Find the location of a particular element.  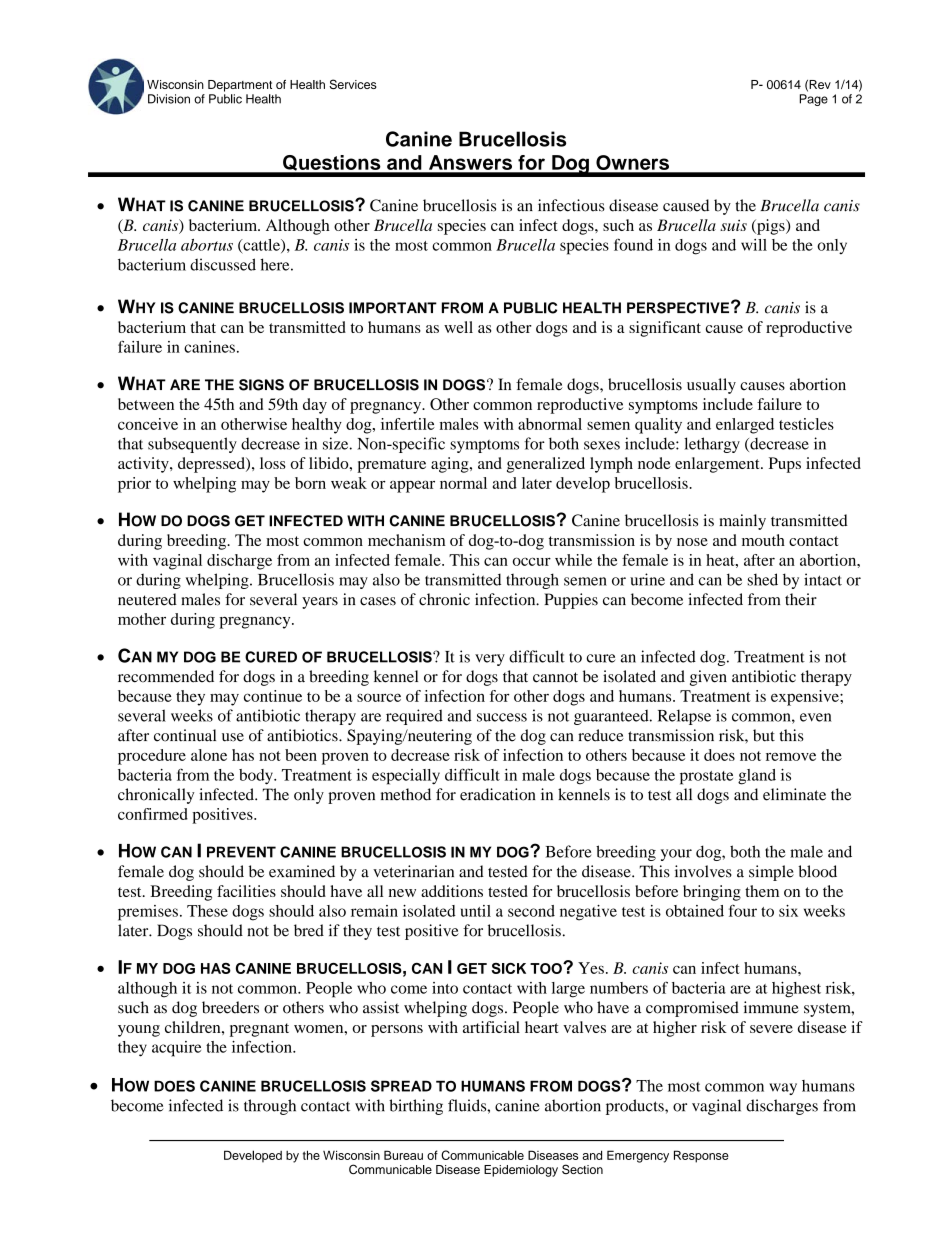

gland is located at coordinates (757, 777).
